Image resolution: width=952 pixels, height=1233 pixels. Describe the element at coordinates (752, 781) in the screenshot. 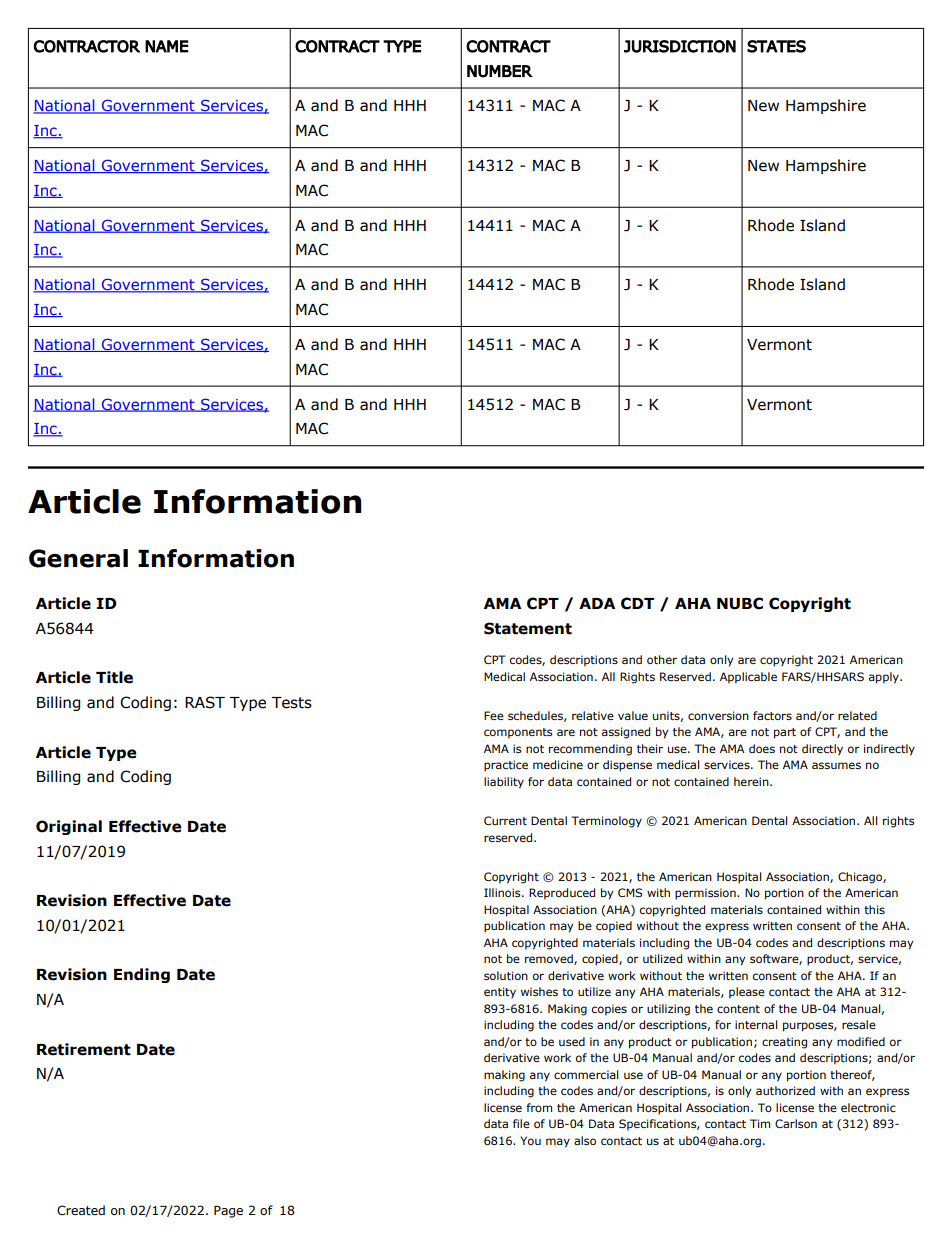

I see `herein` at that location.
